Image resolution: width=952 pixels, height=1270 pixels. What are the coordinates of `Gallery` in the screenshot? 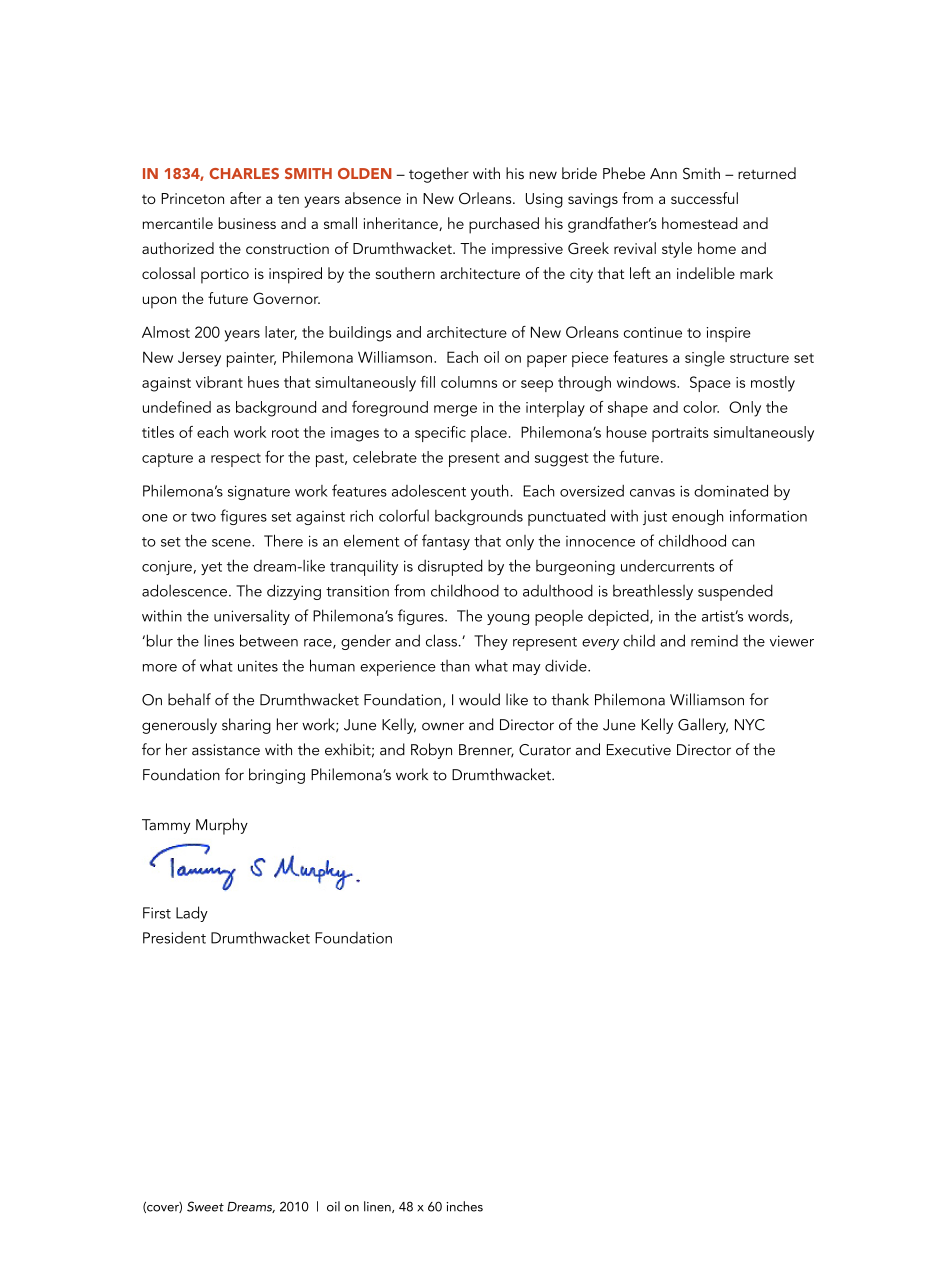 It's located at (703, 726).
